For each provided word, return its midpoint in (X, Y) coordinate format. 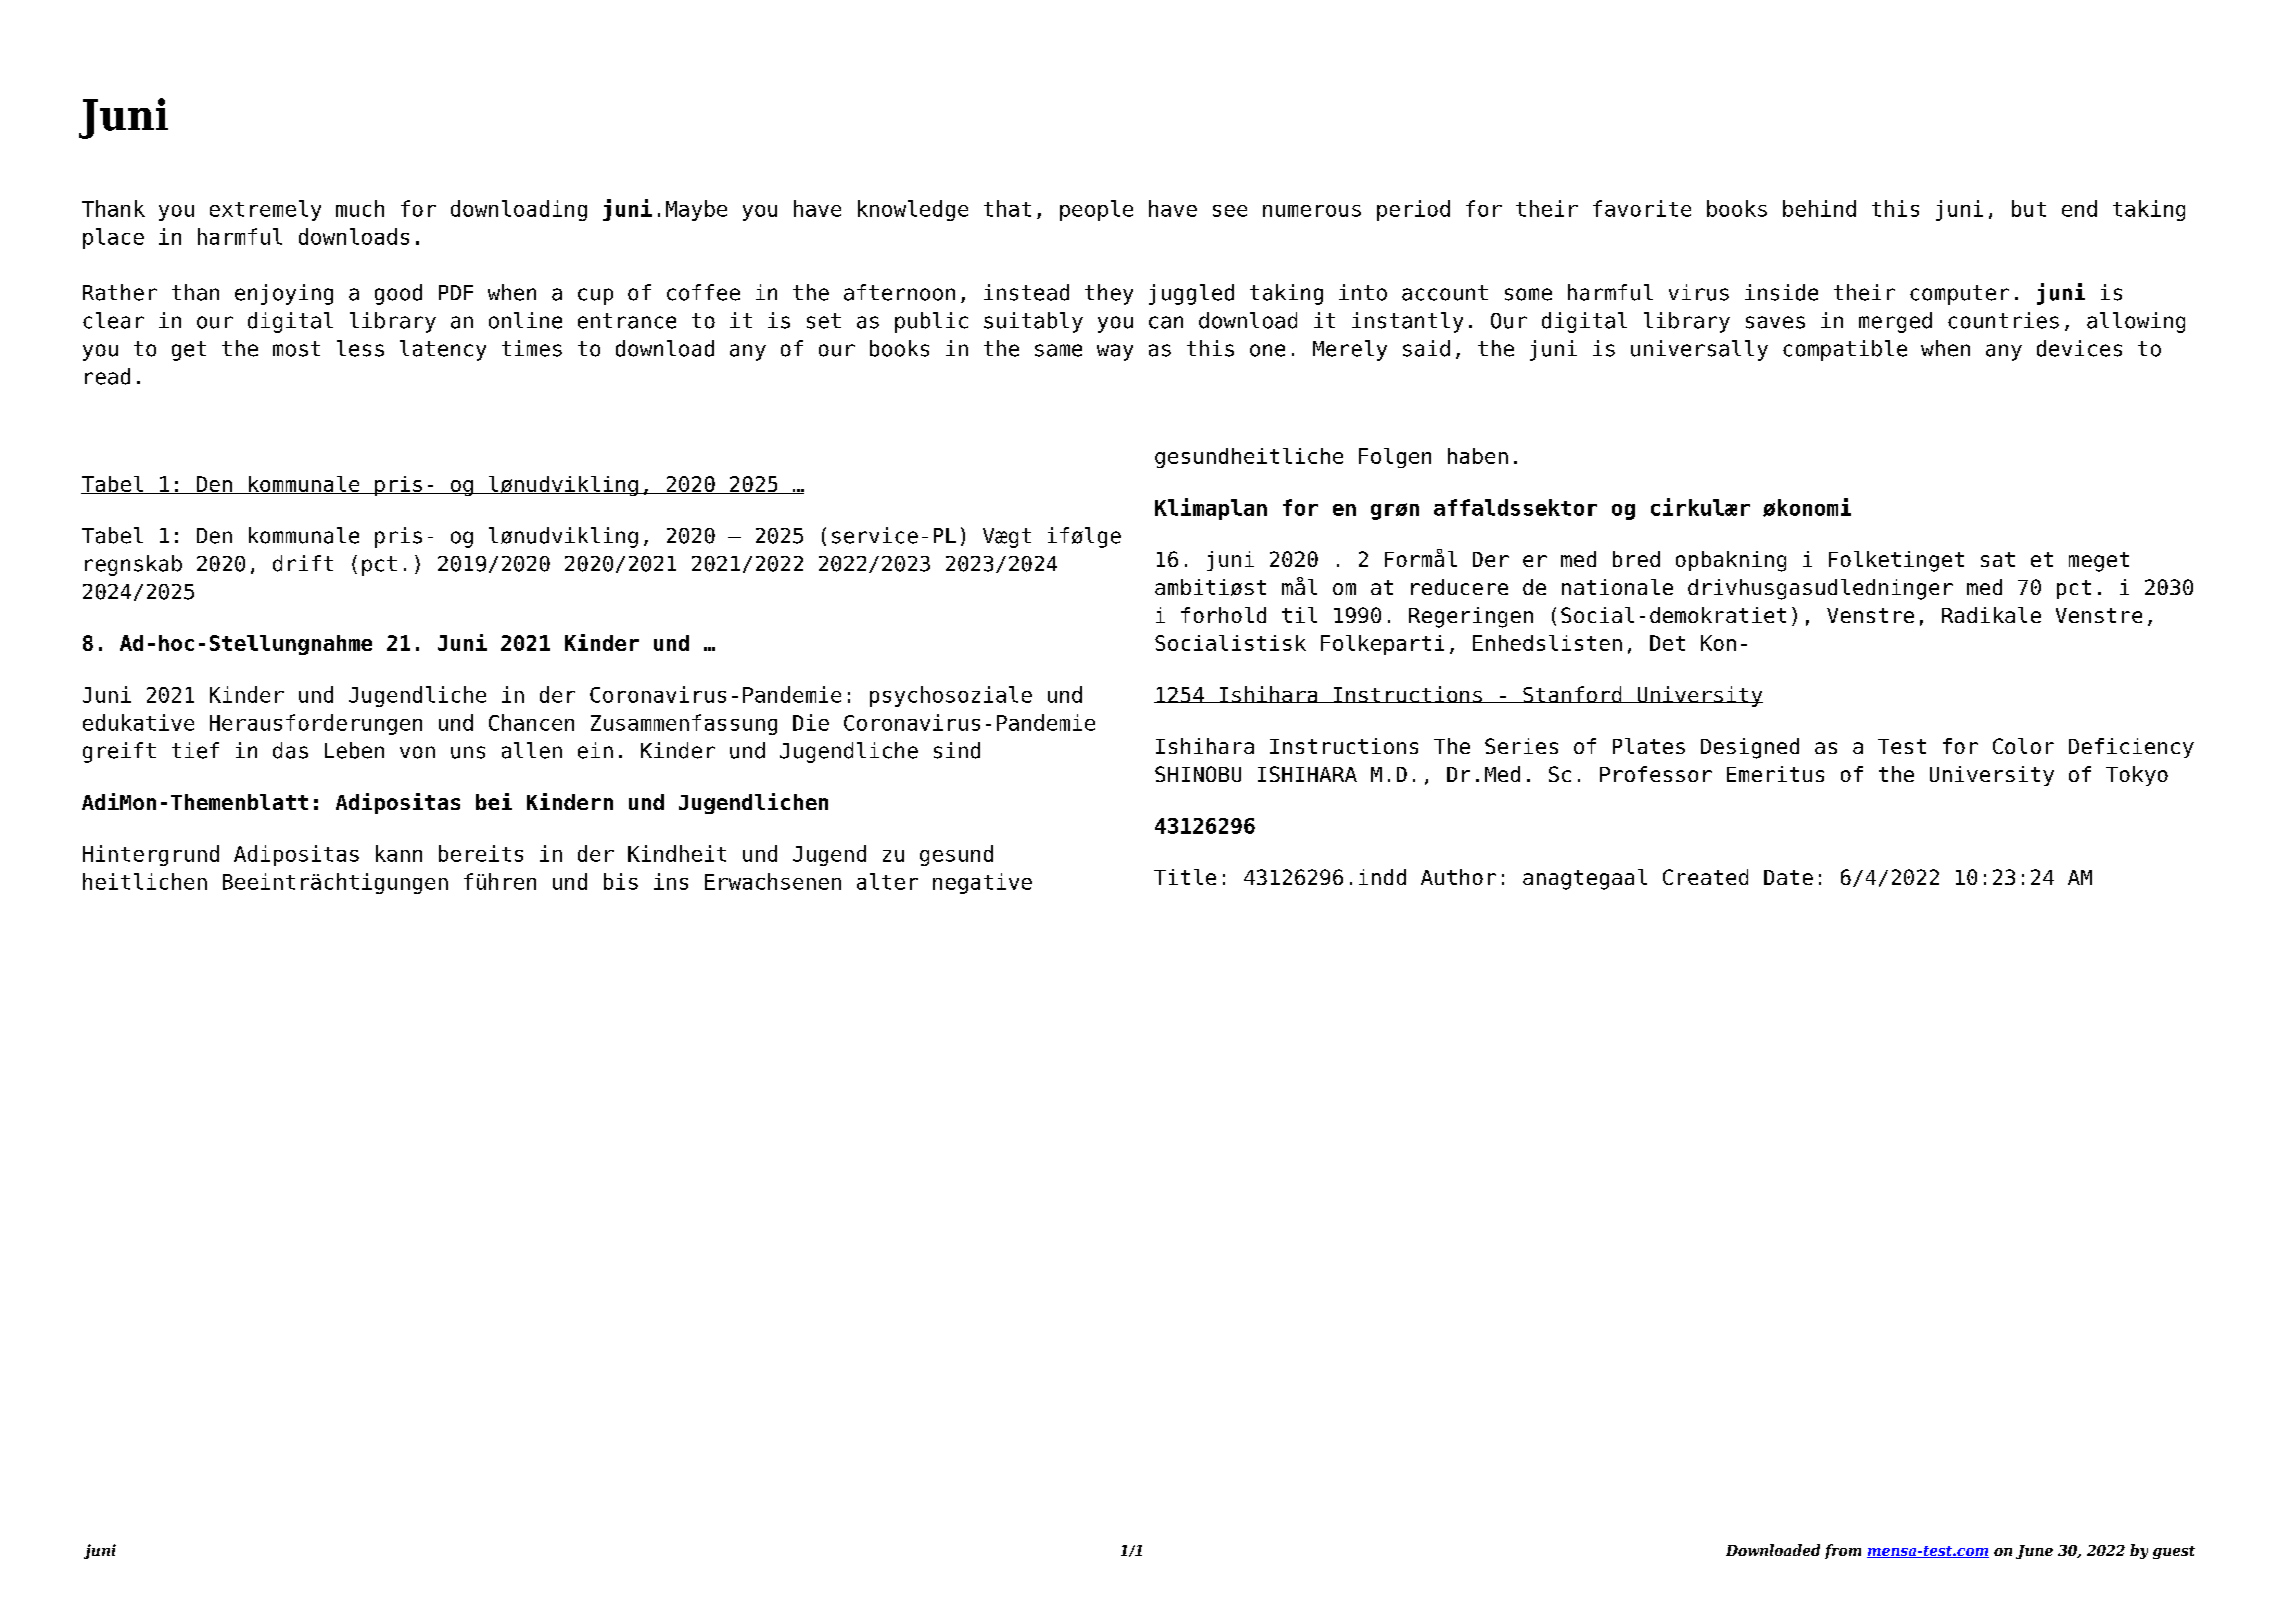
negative (982, 883)
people (1096, 210)
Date (1788, 877)
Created (1705, 877)
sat (1998, 559)
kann (399, 853)
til (1299, 615)
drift (303, 563)
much (360, 208)
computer (1959, 295)
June (2034, 1552)
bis (621, 881)
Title (1185, 877)
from (1843, 1551)
